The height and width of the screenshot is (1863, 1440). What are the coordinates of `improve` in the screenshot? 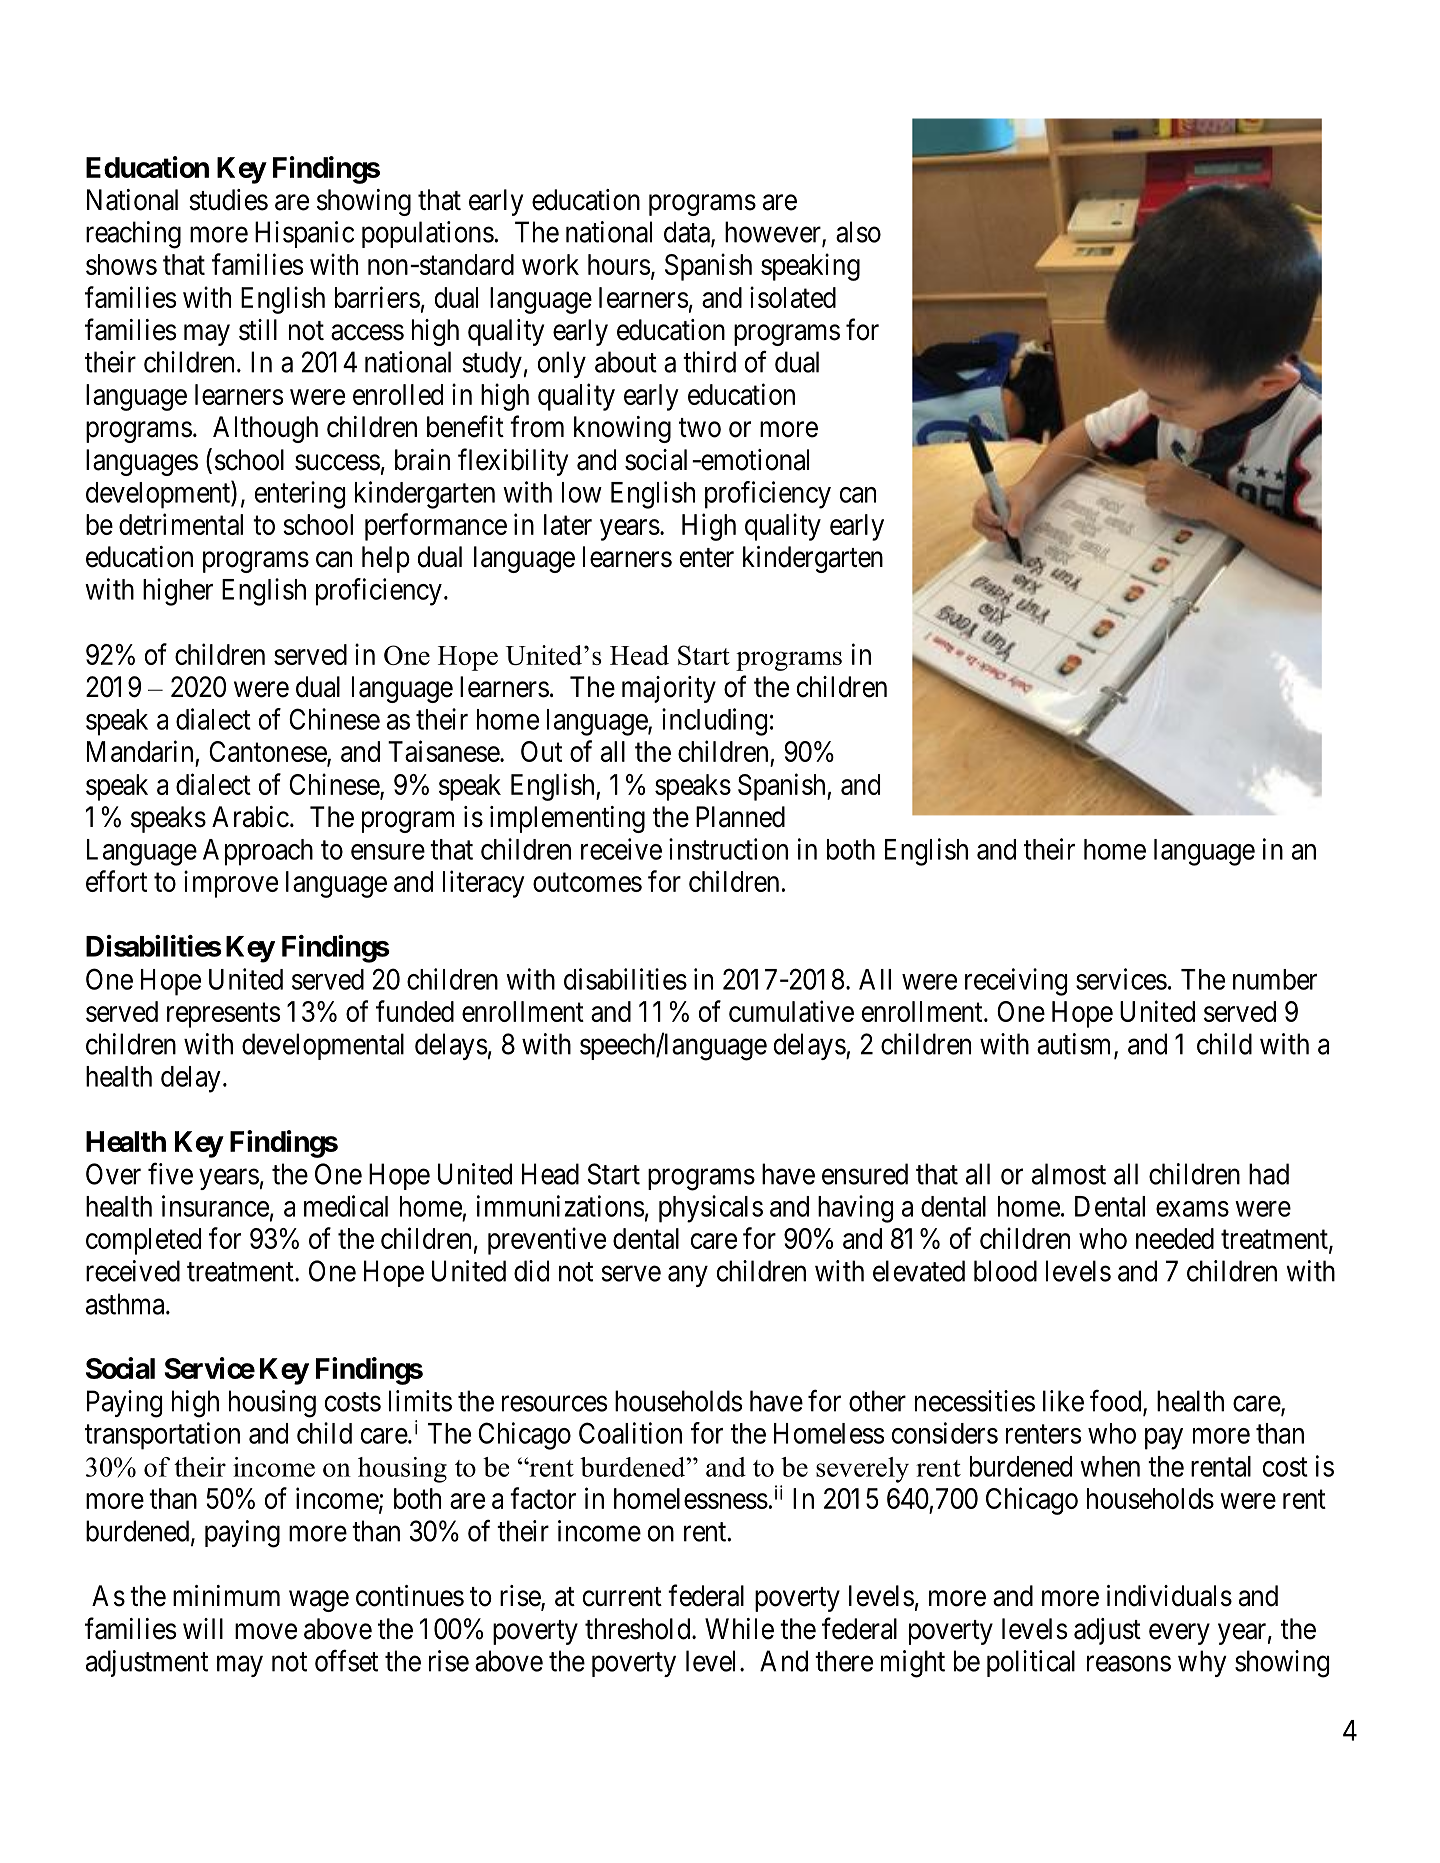 It's located at (231, 884).
